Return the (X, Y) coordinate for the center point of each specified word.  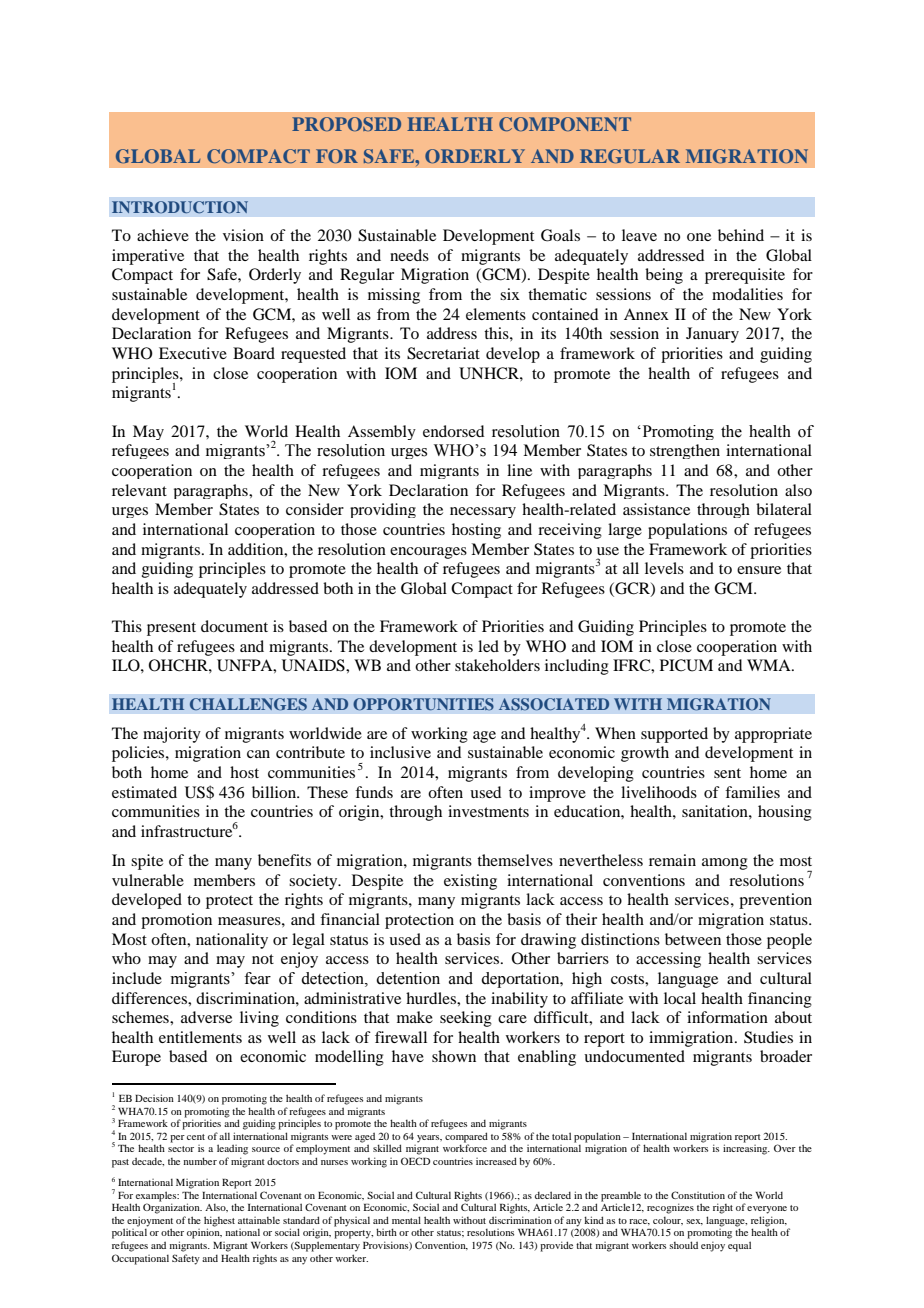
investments (488, 811)
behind (741, 235)
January (712, 335)
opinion (204, 1233)
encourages (428, 553)
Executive (193, 353)
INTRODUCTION (180, 207)
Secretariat (443, 353)
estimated (144, 792)
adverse (206, 1017)
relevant (139, 490)
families (752, 792)
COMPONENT (565, 124)
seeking (466, 1019)
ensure (759, 570)
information (727, 1017)
